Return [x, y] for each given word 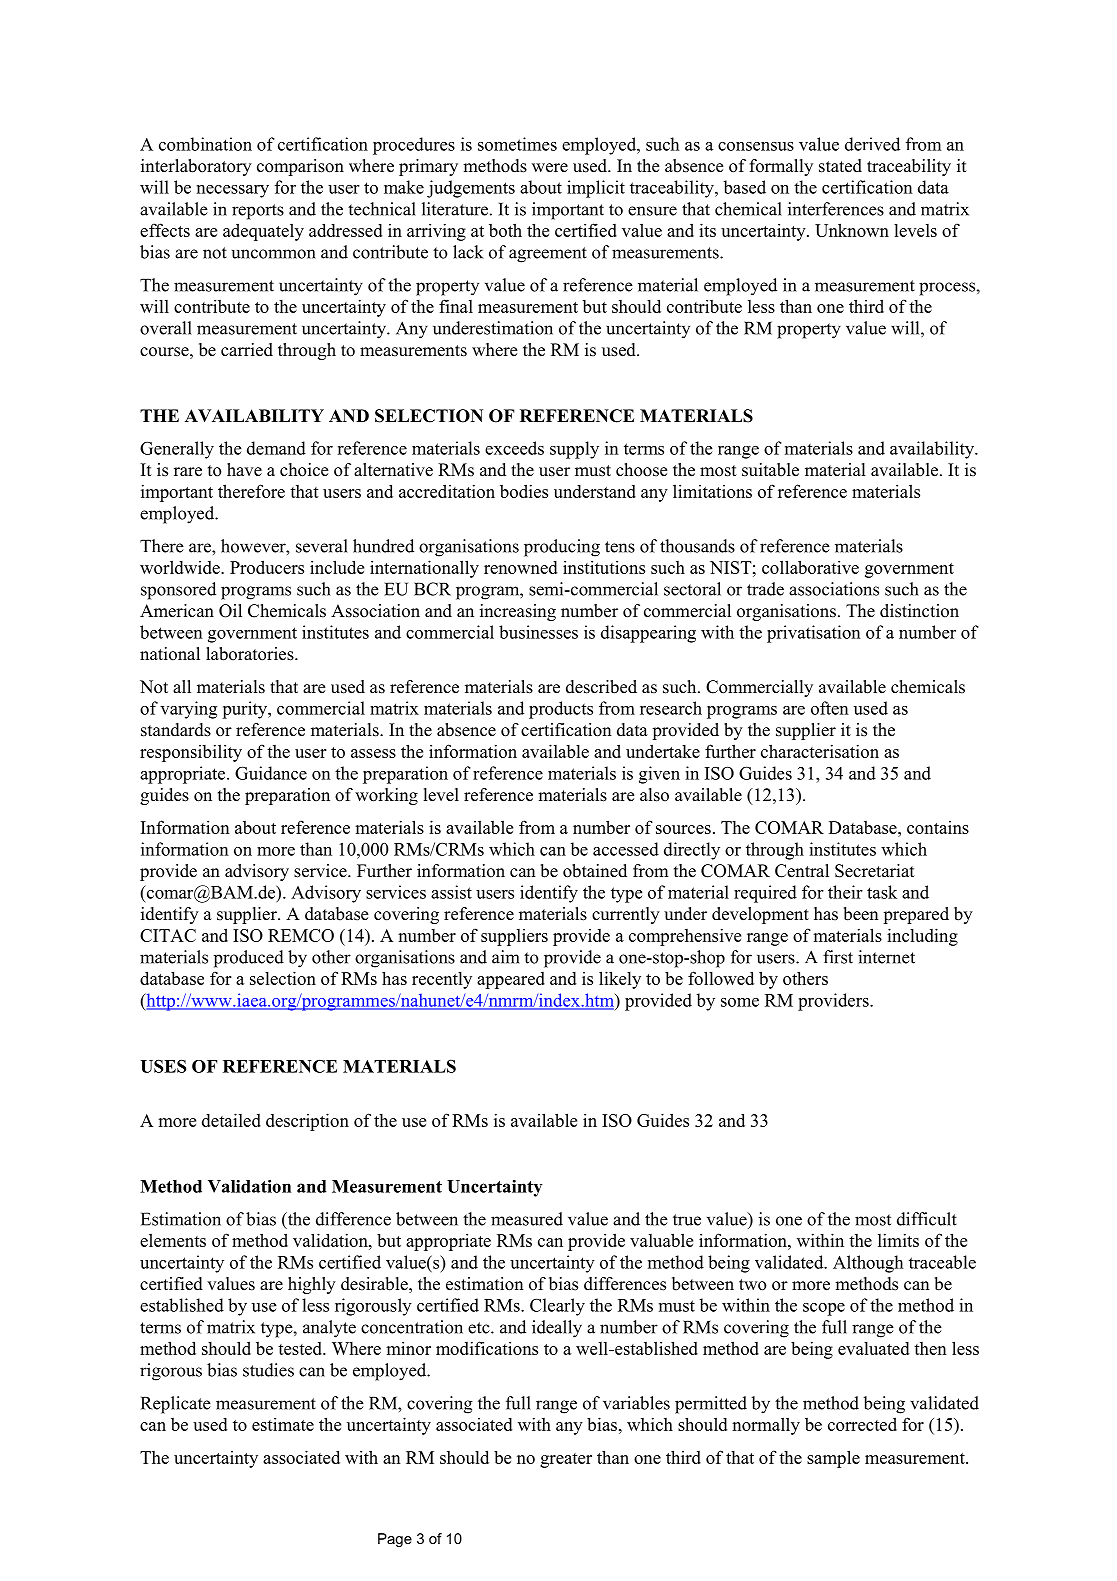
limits [898, 1240]
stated [840, 166]
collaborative [810, 567]
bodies [524, 491]
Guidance [271, 773]
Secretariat [875, 871]
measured [527, 1219]
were [550, 168]
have [244, 470]
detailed [231, 1120]
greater [566, 1460]
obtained [595, 871]
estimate [283, 1424]
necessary [233, 191]
